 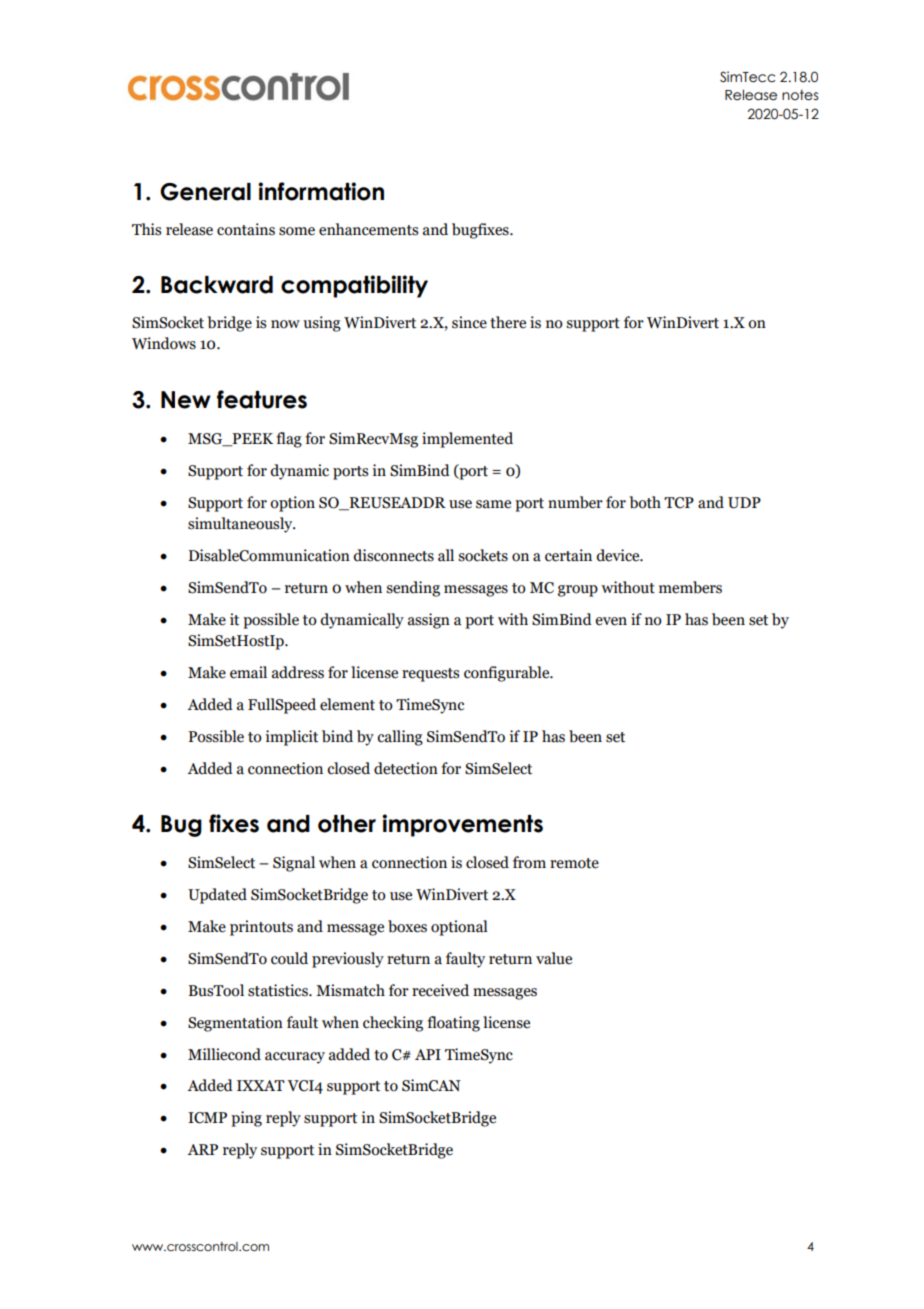 I want to click on notes, so click(x=800, y=95).
